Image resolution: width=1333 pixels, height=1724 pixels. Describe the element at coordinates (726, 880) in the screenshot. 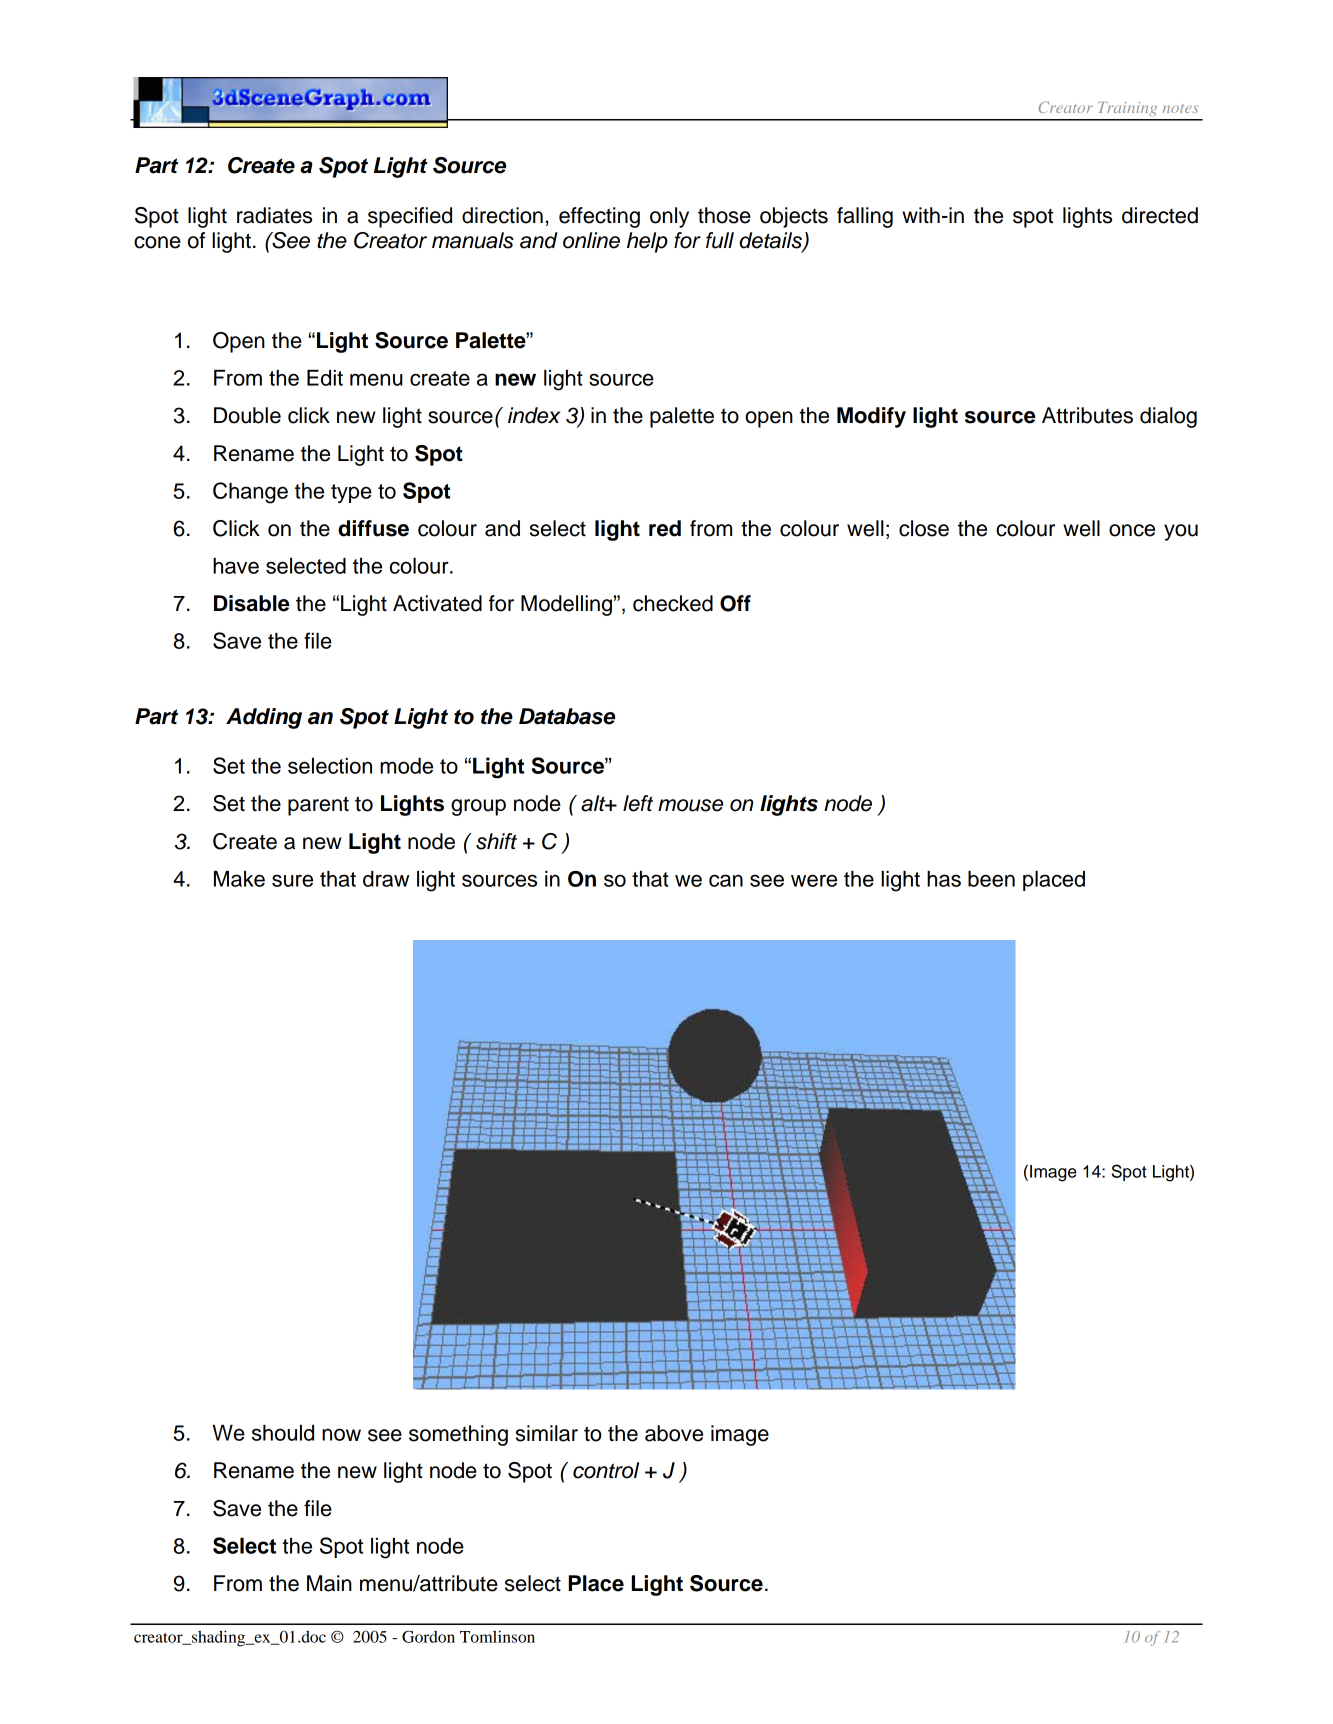

I see `can` at that location.
